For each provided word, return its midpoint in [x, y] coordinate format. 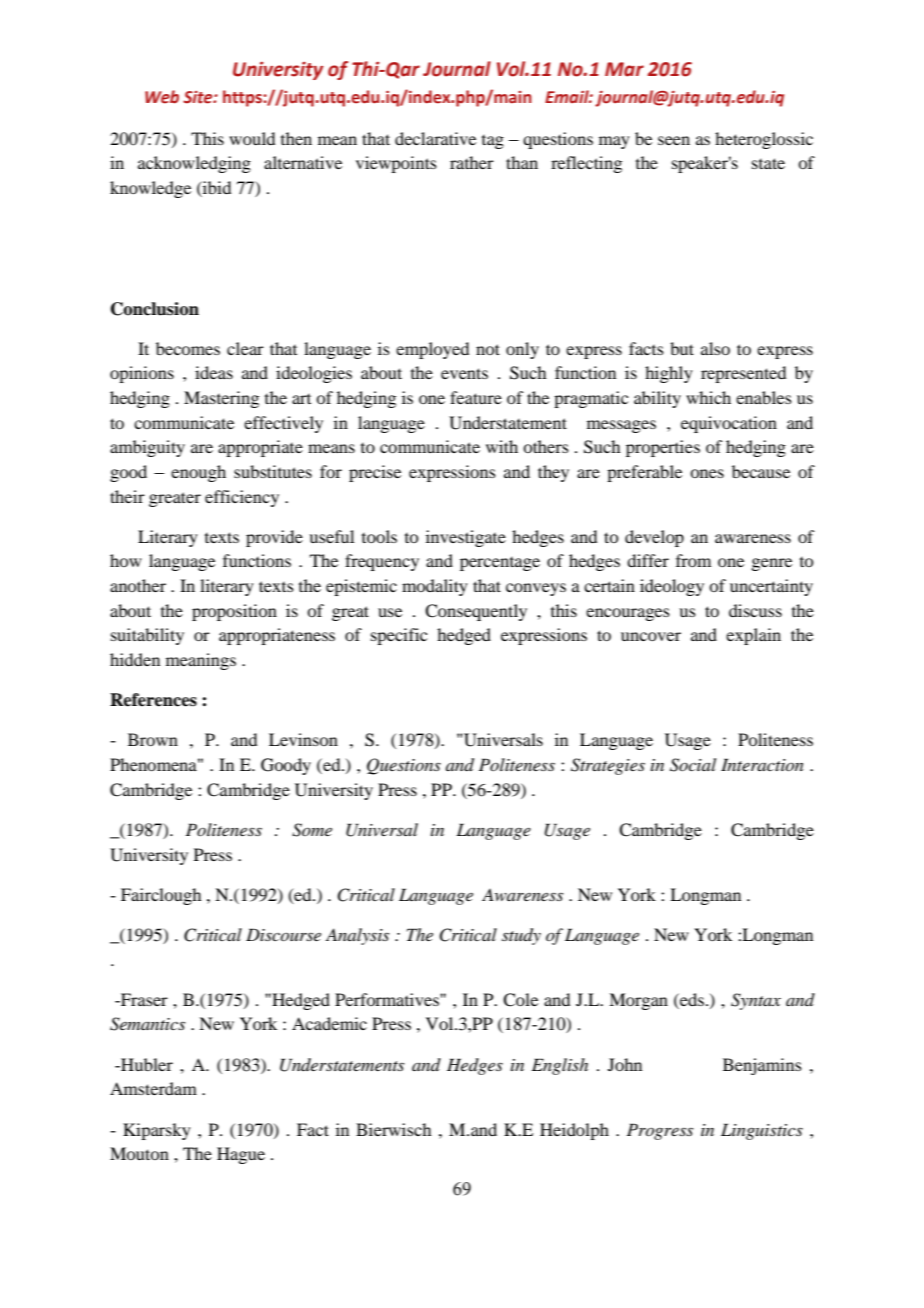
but [682, 348]
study [521, 936]
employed [432, 350]
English [560, 1066]
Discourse [283, 934]
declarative [435, 138]
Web [162, 97]
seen [674, 140]
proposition [234, 612]
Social [693, 765]
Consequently [476, 612]
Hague [241, 1155]
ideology [672, 587]
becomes [188, 348]
